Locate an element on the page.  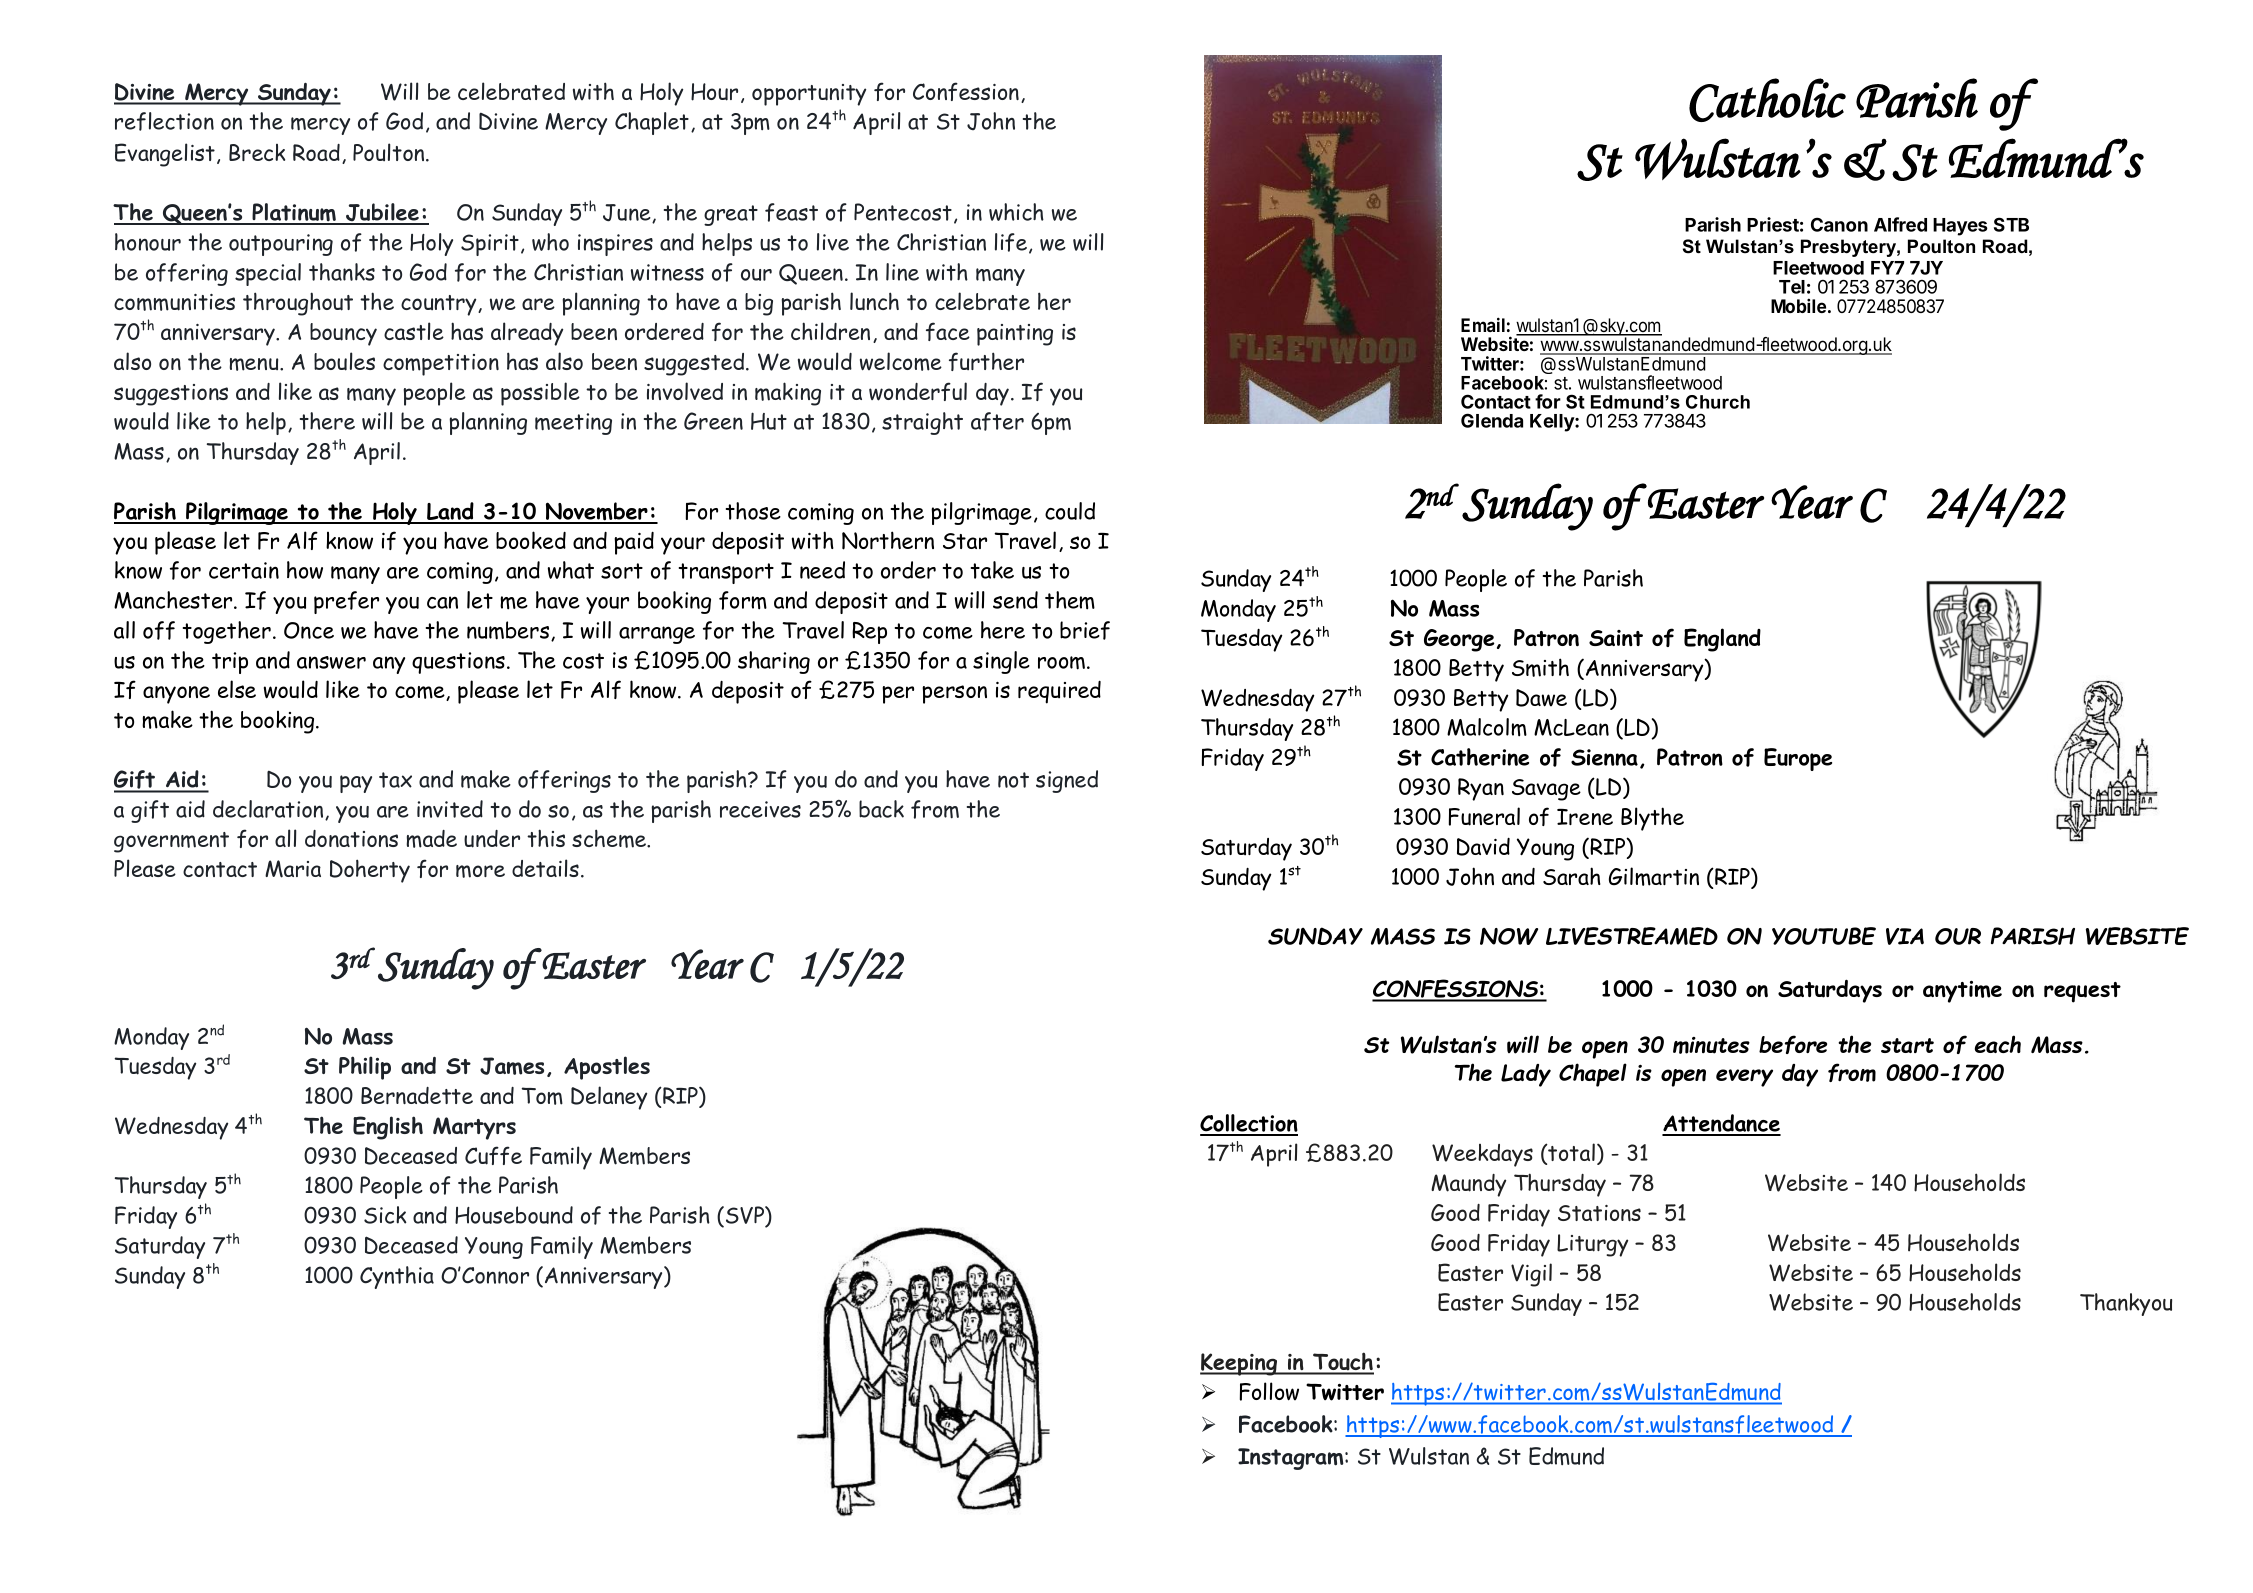
which is located at coordinates (1016, 212).
